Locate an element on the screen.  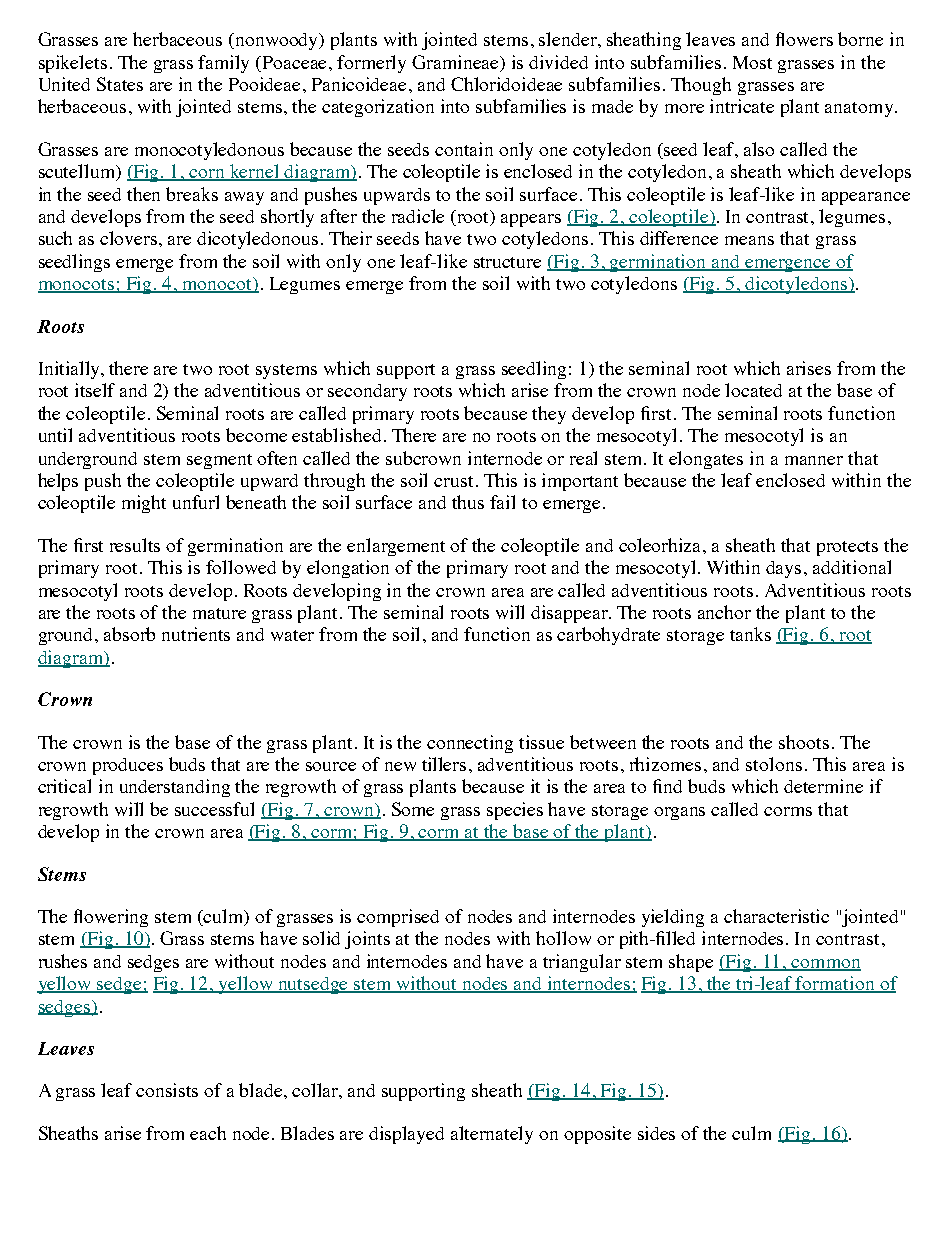
successful is located at coordinates (214, 809).
